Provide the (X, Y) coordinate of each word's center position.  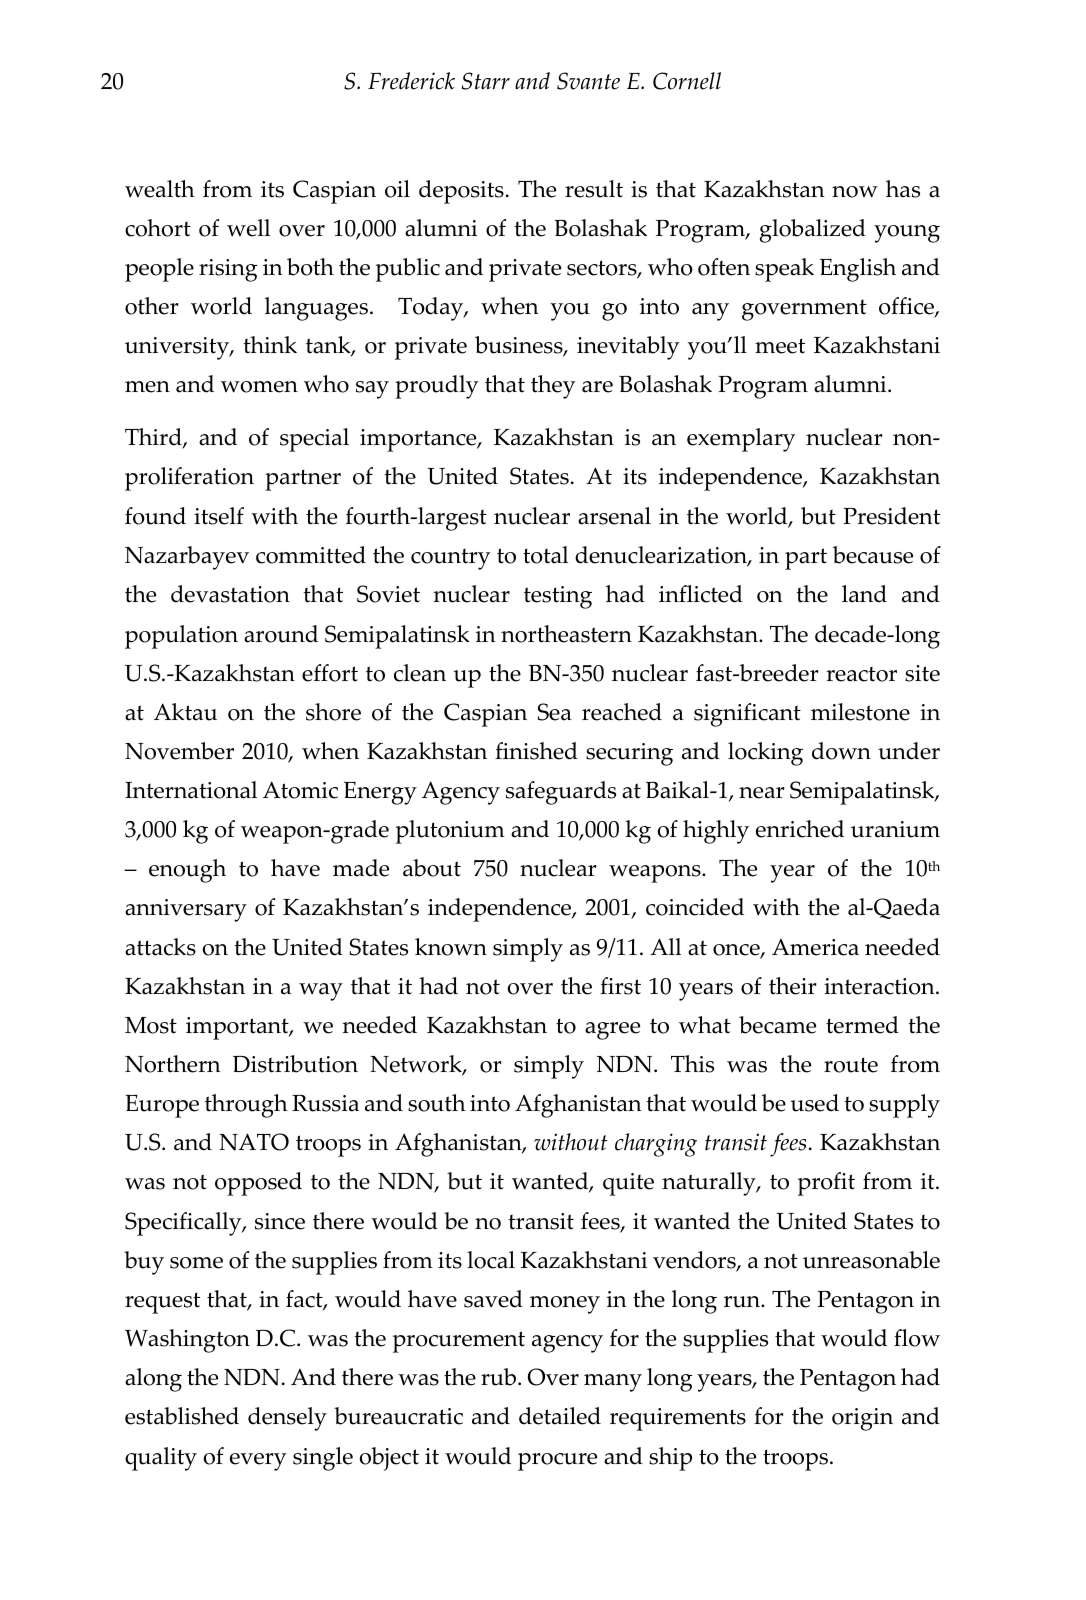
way (321, 992)
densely (287, 1419)
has (903, 189)
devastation (230, 594)
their (792, 986)
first (620, 986)
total (545, 555)
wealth (160, 189)
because (873, 555)
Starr (486, 81)
